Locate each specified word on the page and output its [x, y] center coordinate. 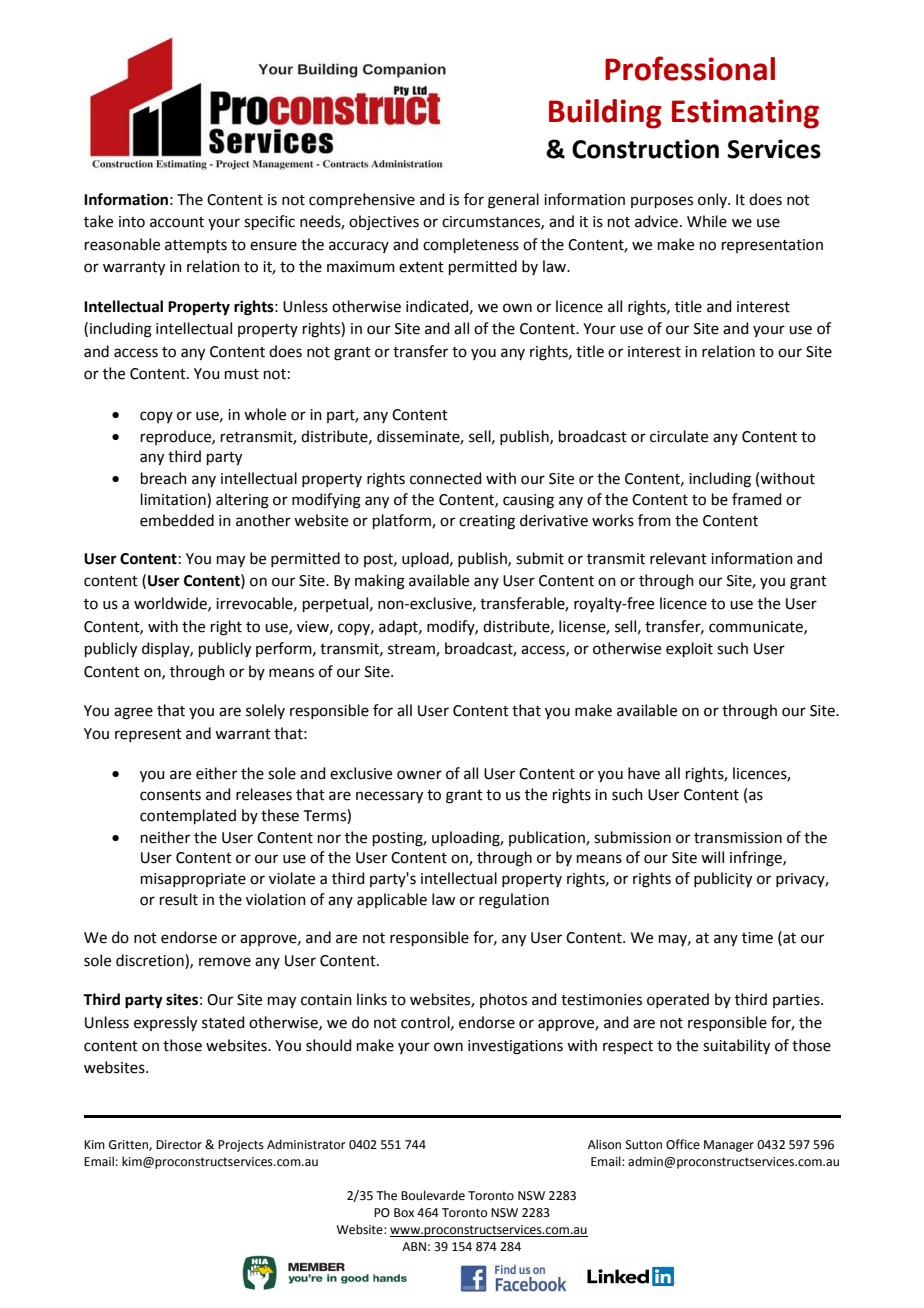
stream [412, 650]
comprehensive [362, 200]
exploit [689, 649]
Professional [690, 68]
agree [133, 713]
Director [179, 1145]
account [177, 222]
